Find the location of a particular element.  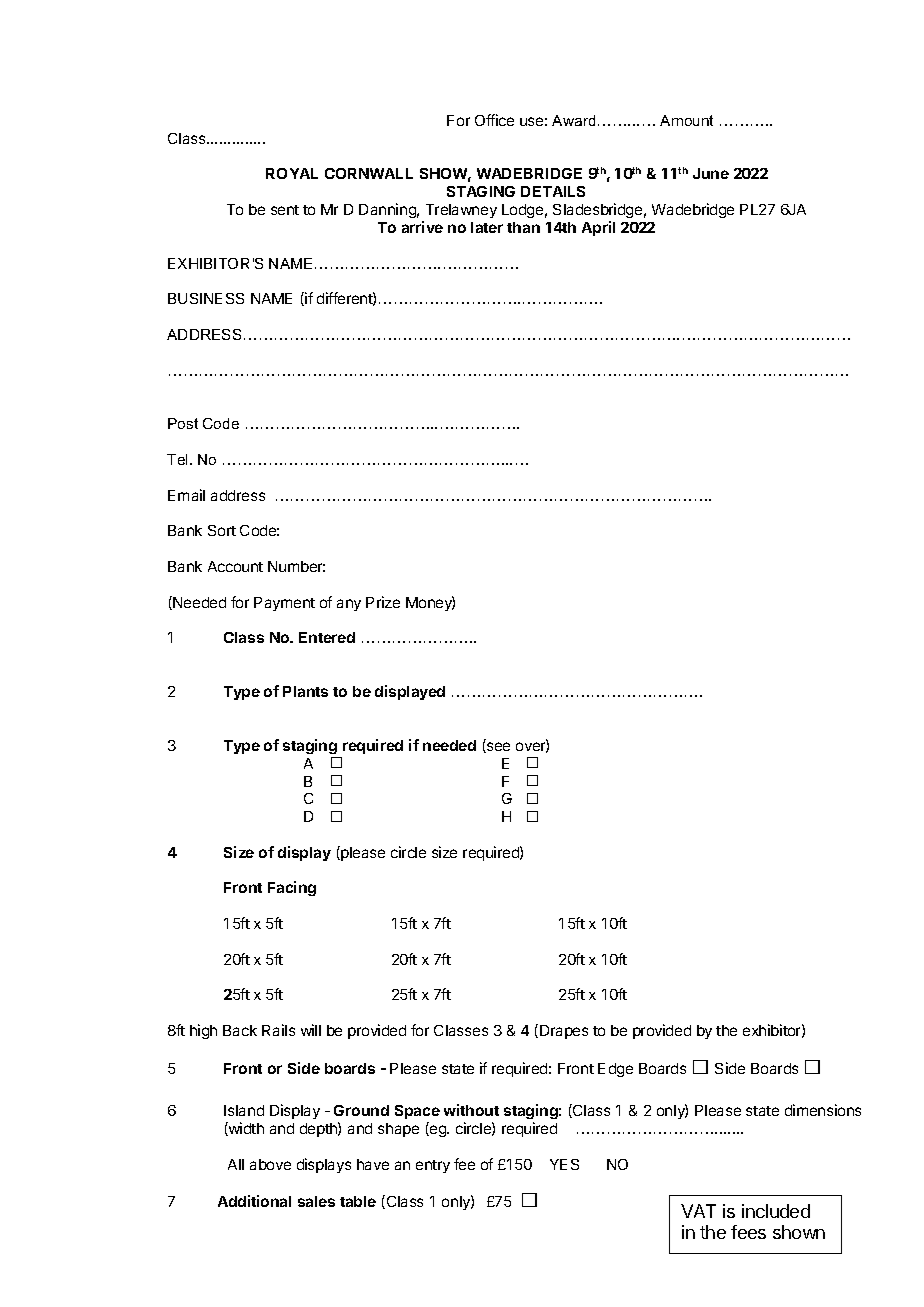

Additional is located at coordinates (254, 1201).
